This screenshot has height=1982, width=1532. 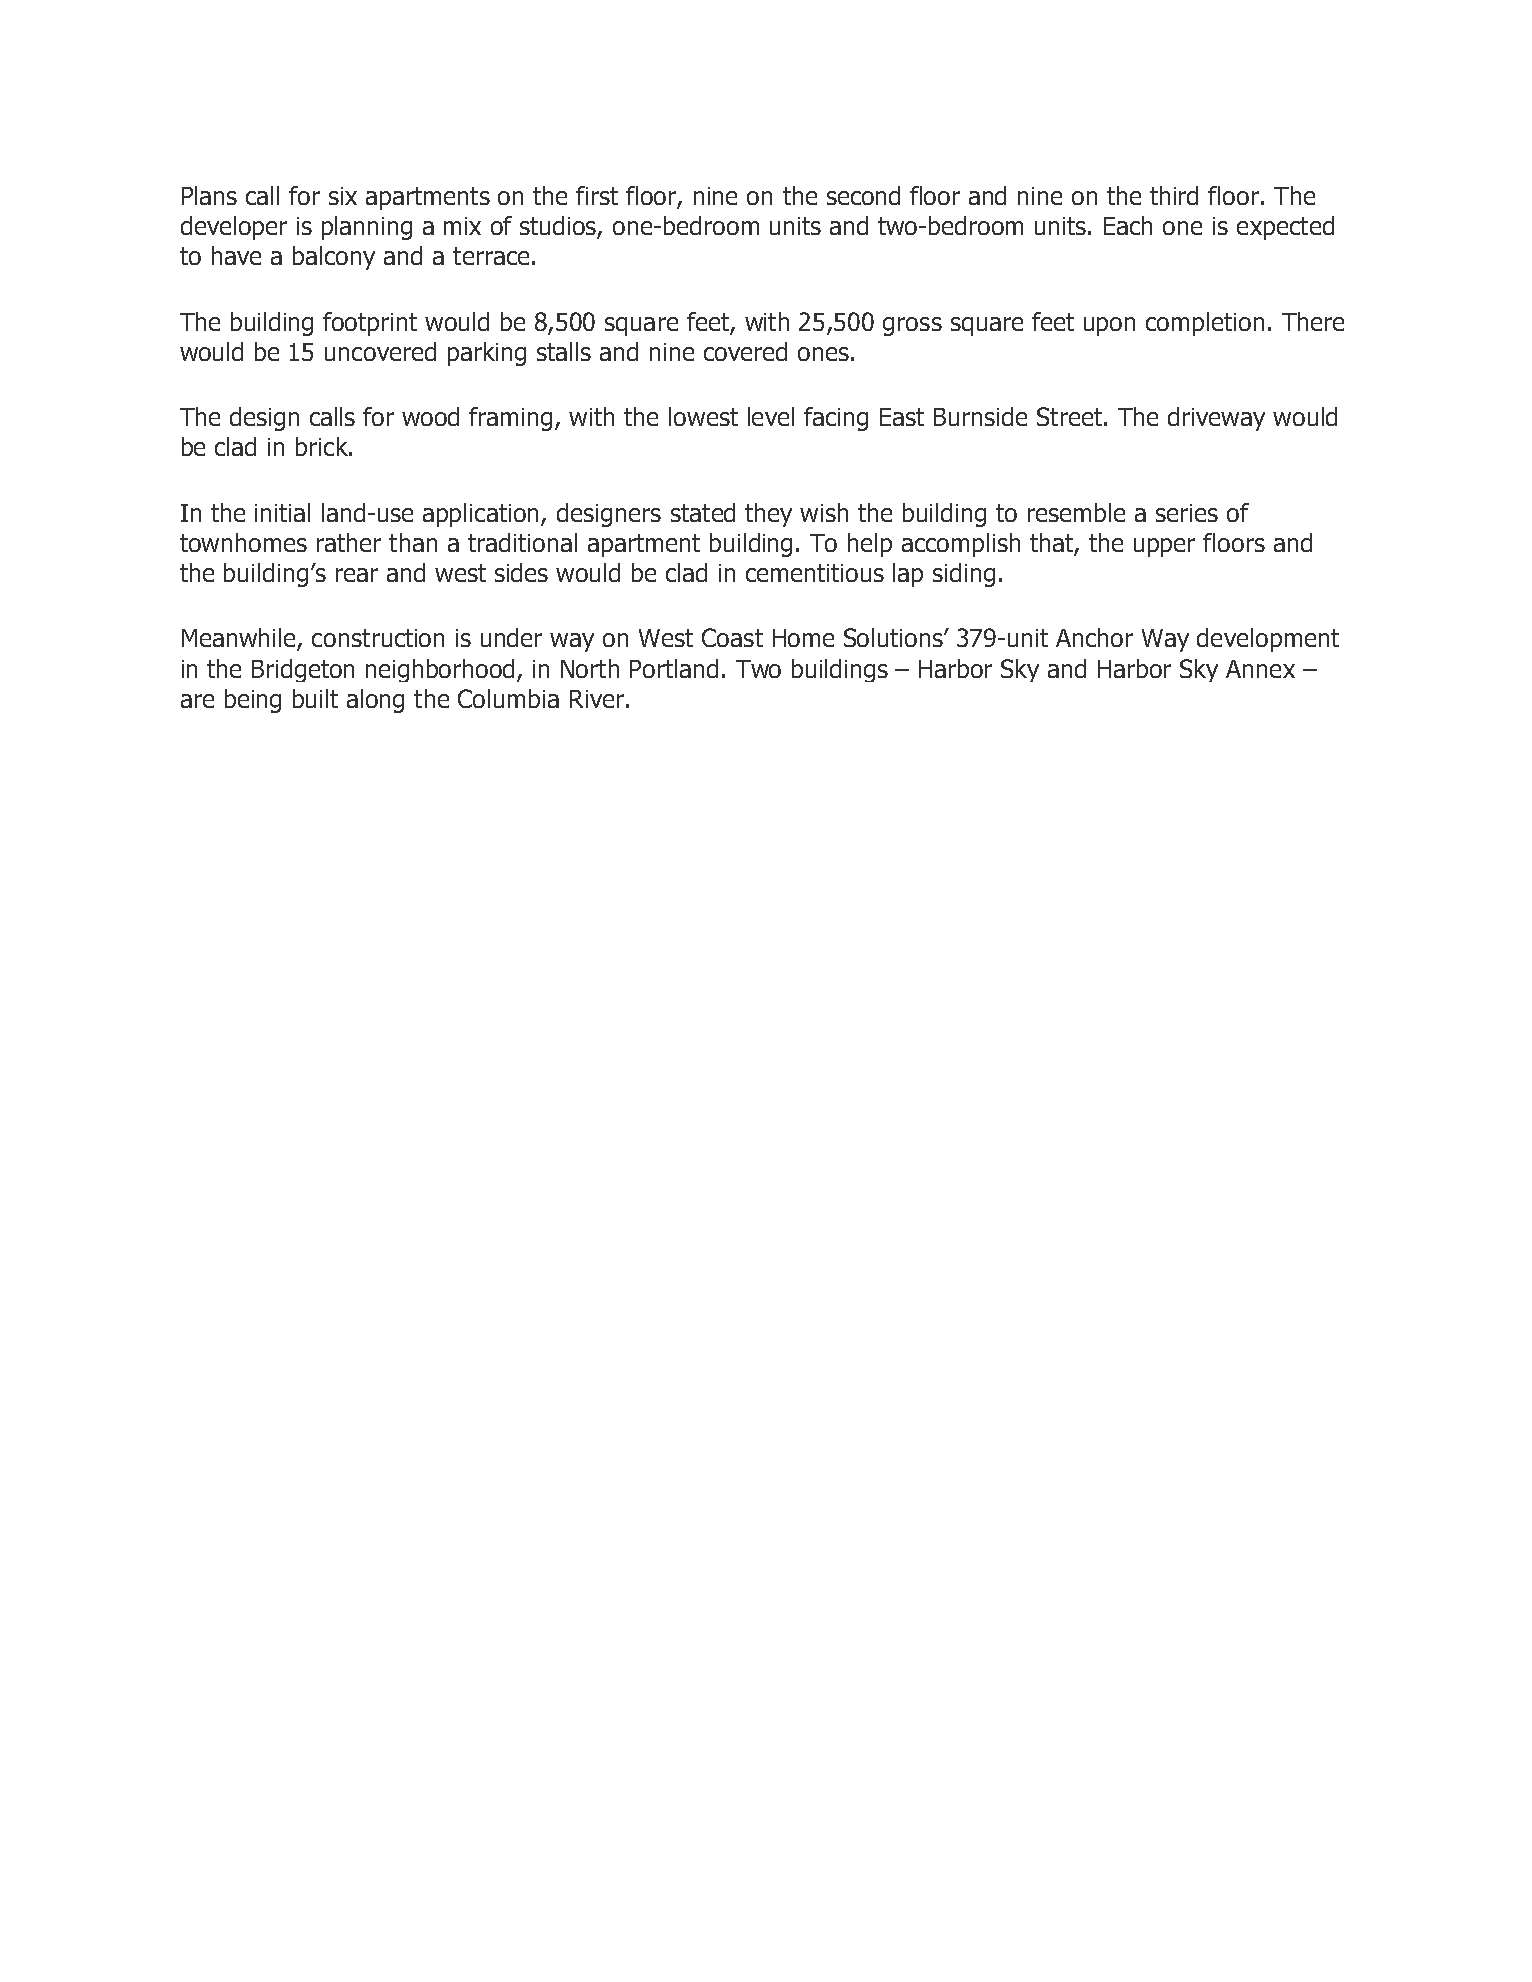 I want to click on six, so click(x=343, y=196).
